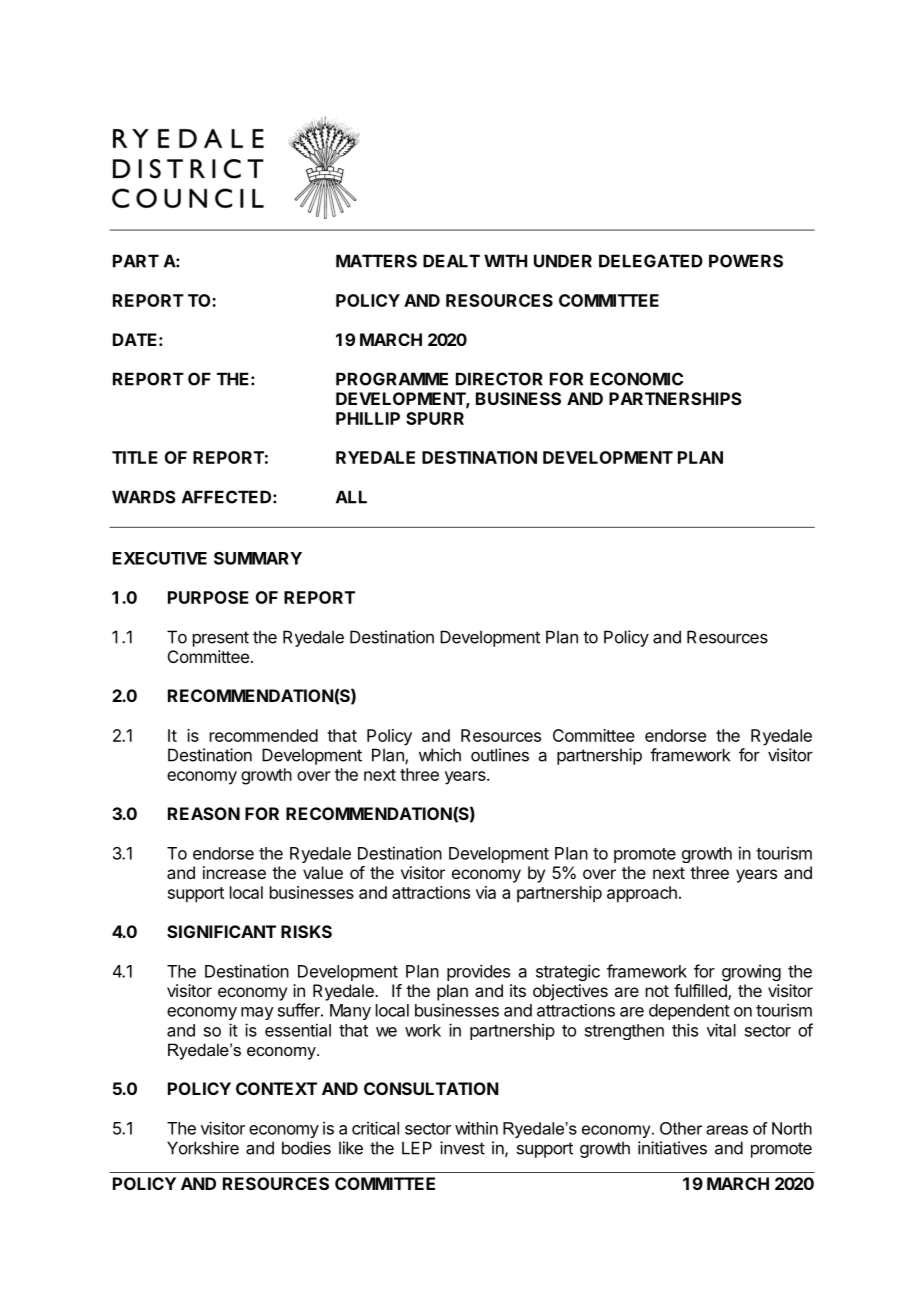  What do you see at coordinates (451, 261) in the document?
I see `DEALT` at bounding box center [451, 261].
